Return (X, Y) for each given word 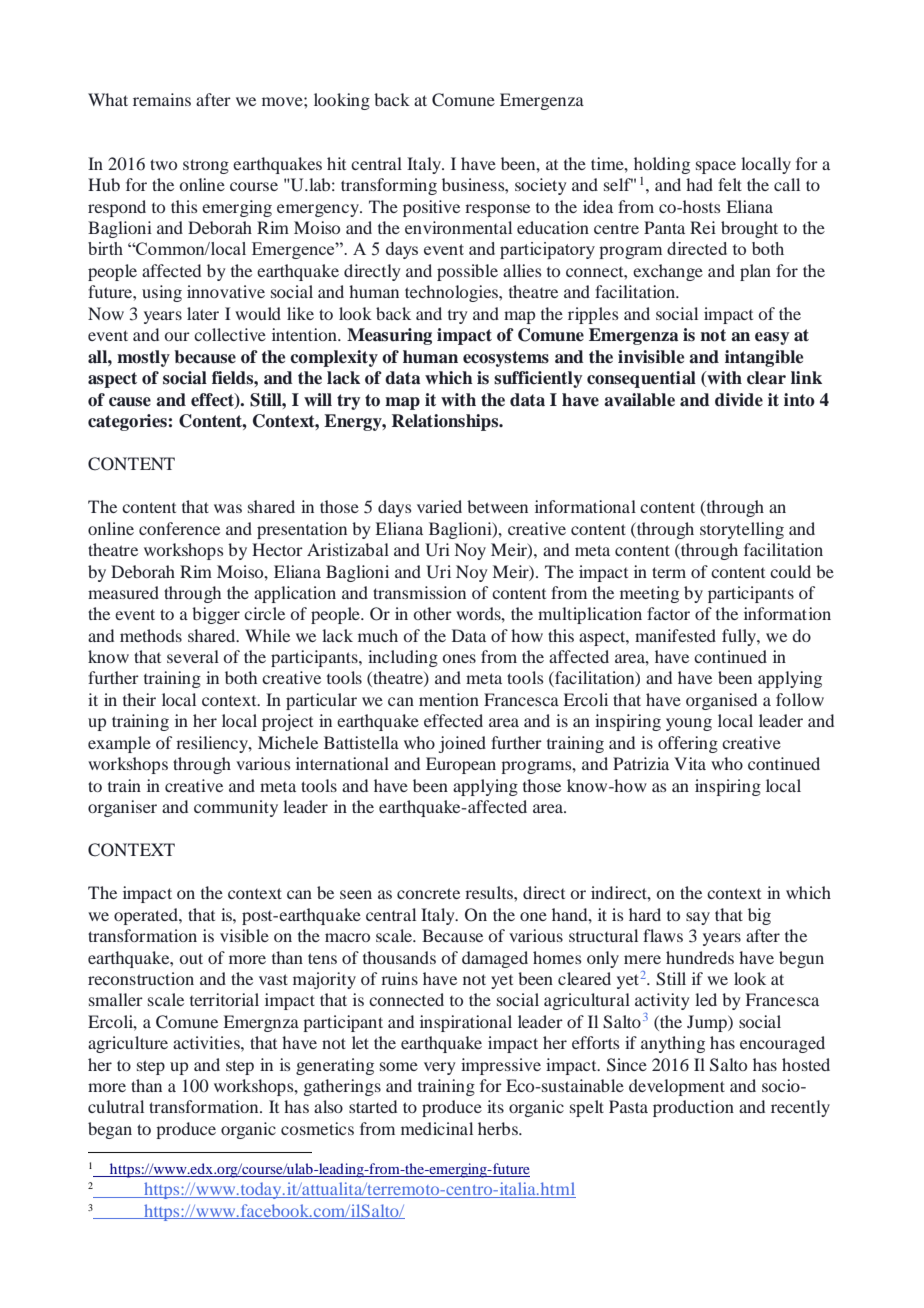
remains (162, 99)
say (698, 918)
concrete (428, 893)
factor (668, 613)
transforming (389, 186)
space (716, 167)
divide (739, 400)
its (495, 1106)
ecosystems (506, 359)
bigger (216, 615)
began (110, 1130)
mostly (143, 358)
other (433, 613)
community (236, 808)
